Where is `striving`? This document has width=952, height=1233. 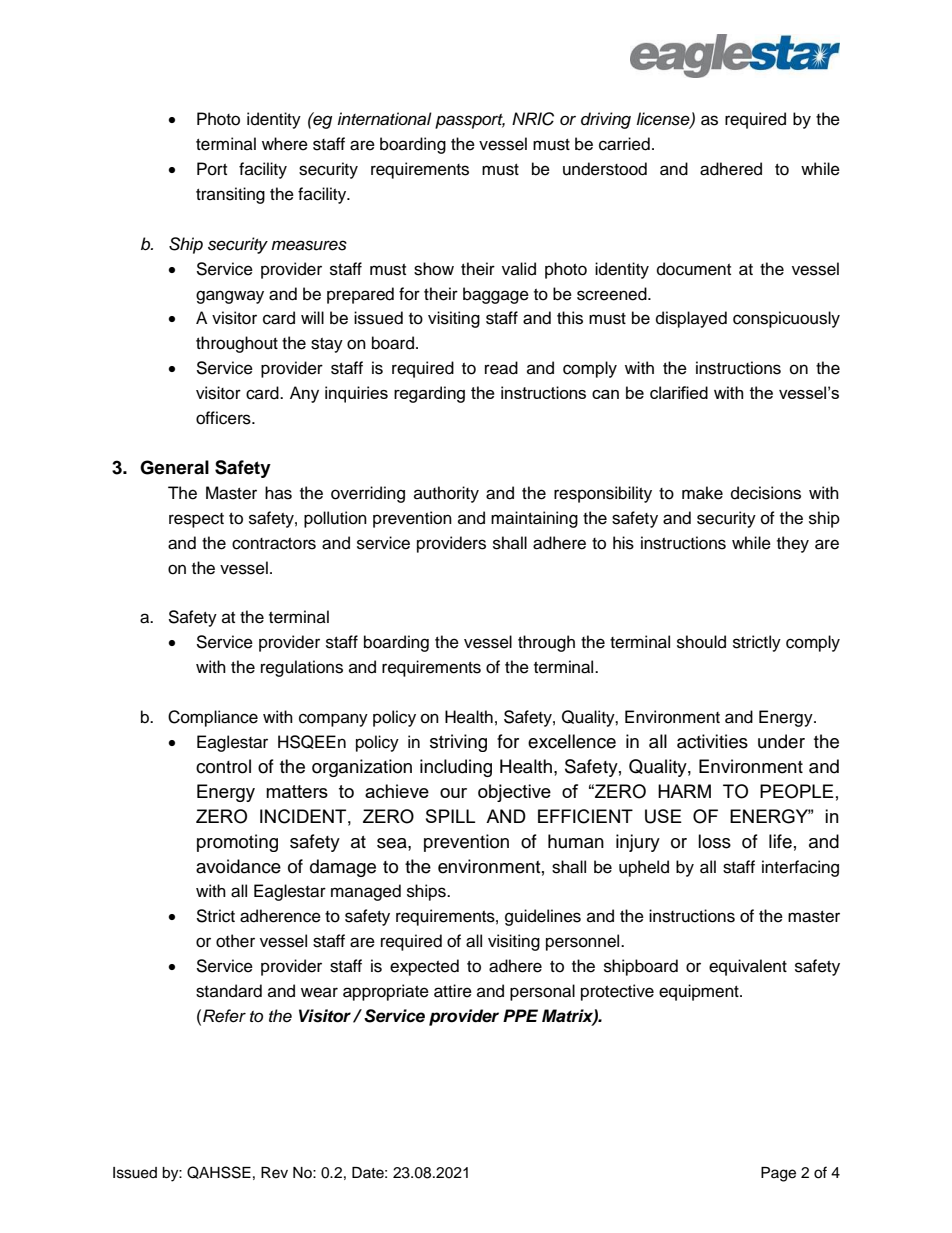
striving is located at coordinates (458, 743).
